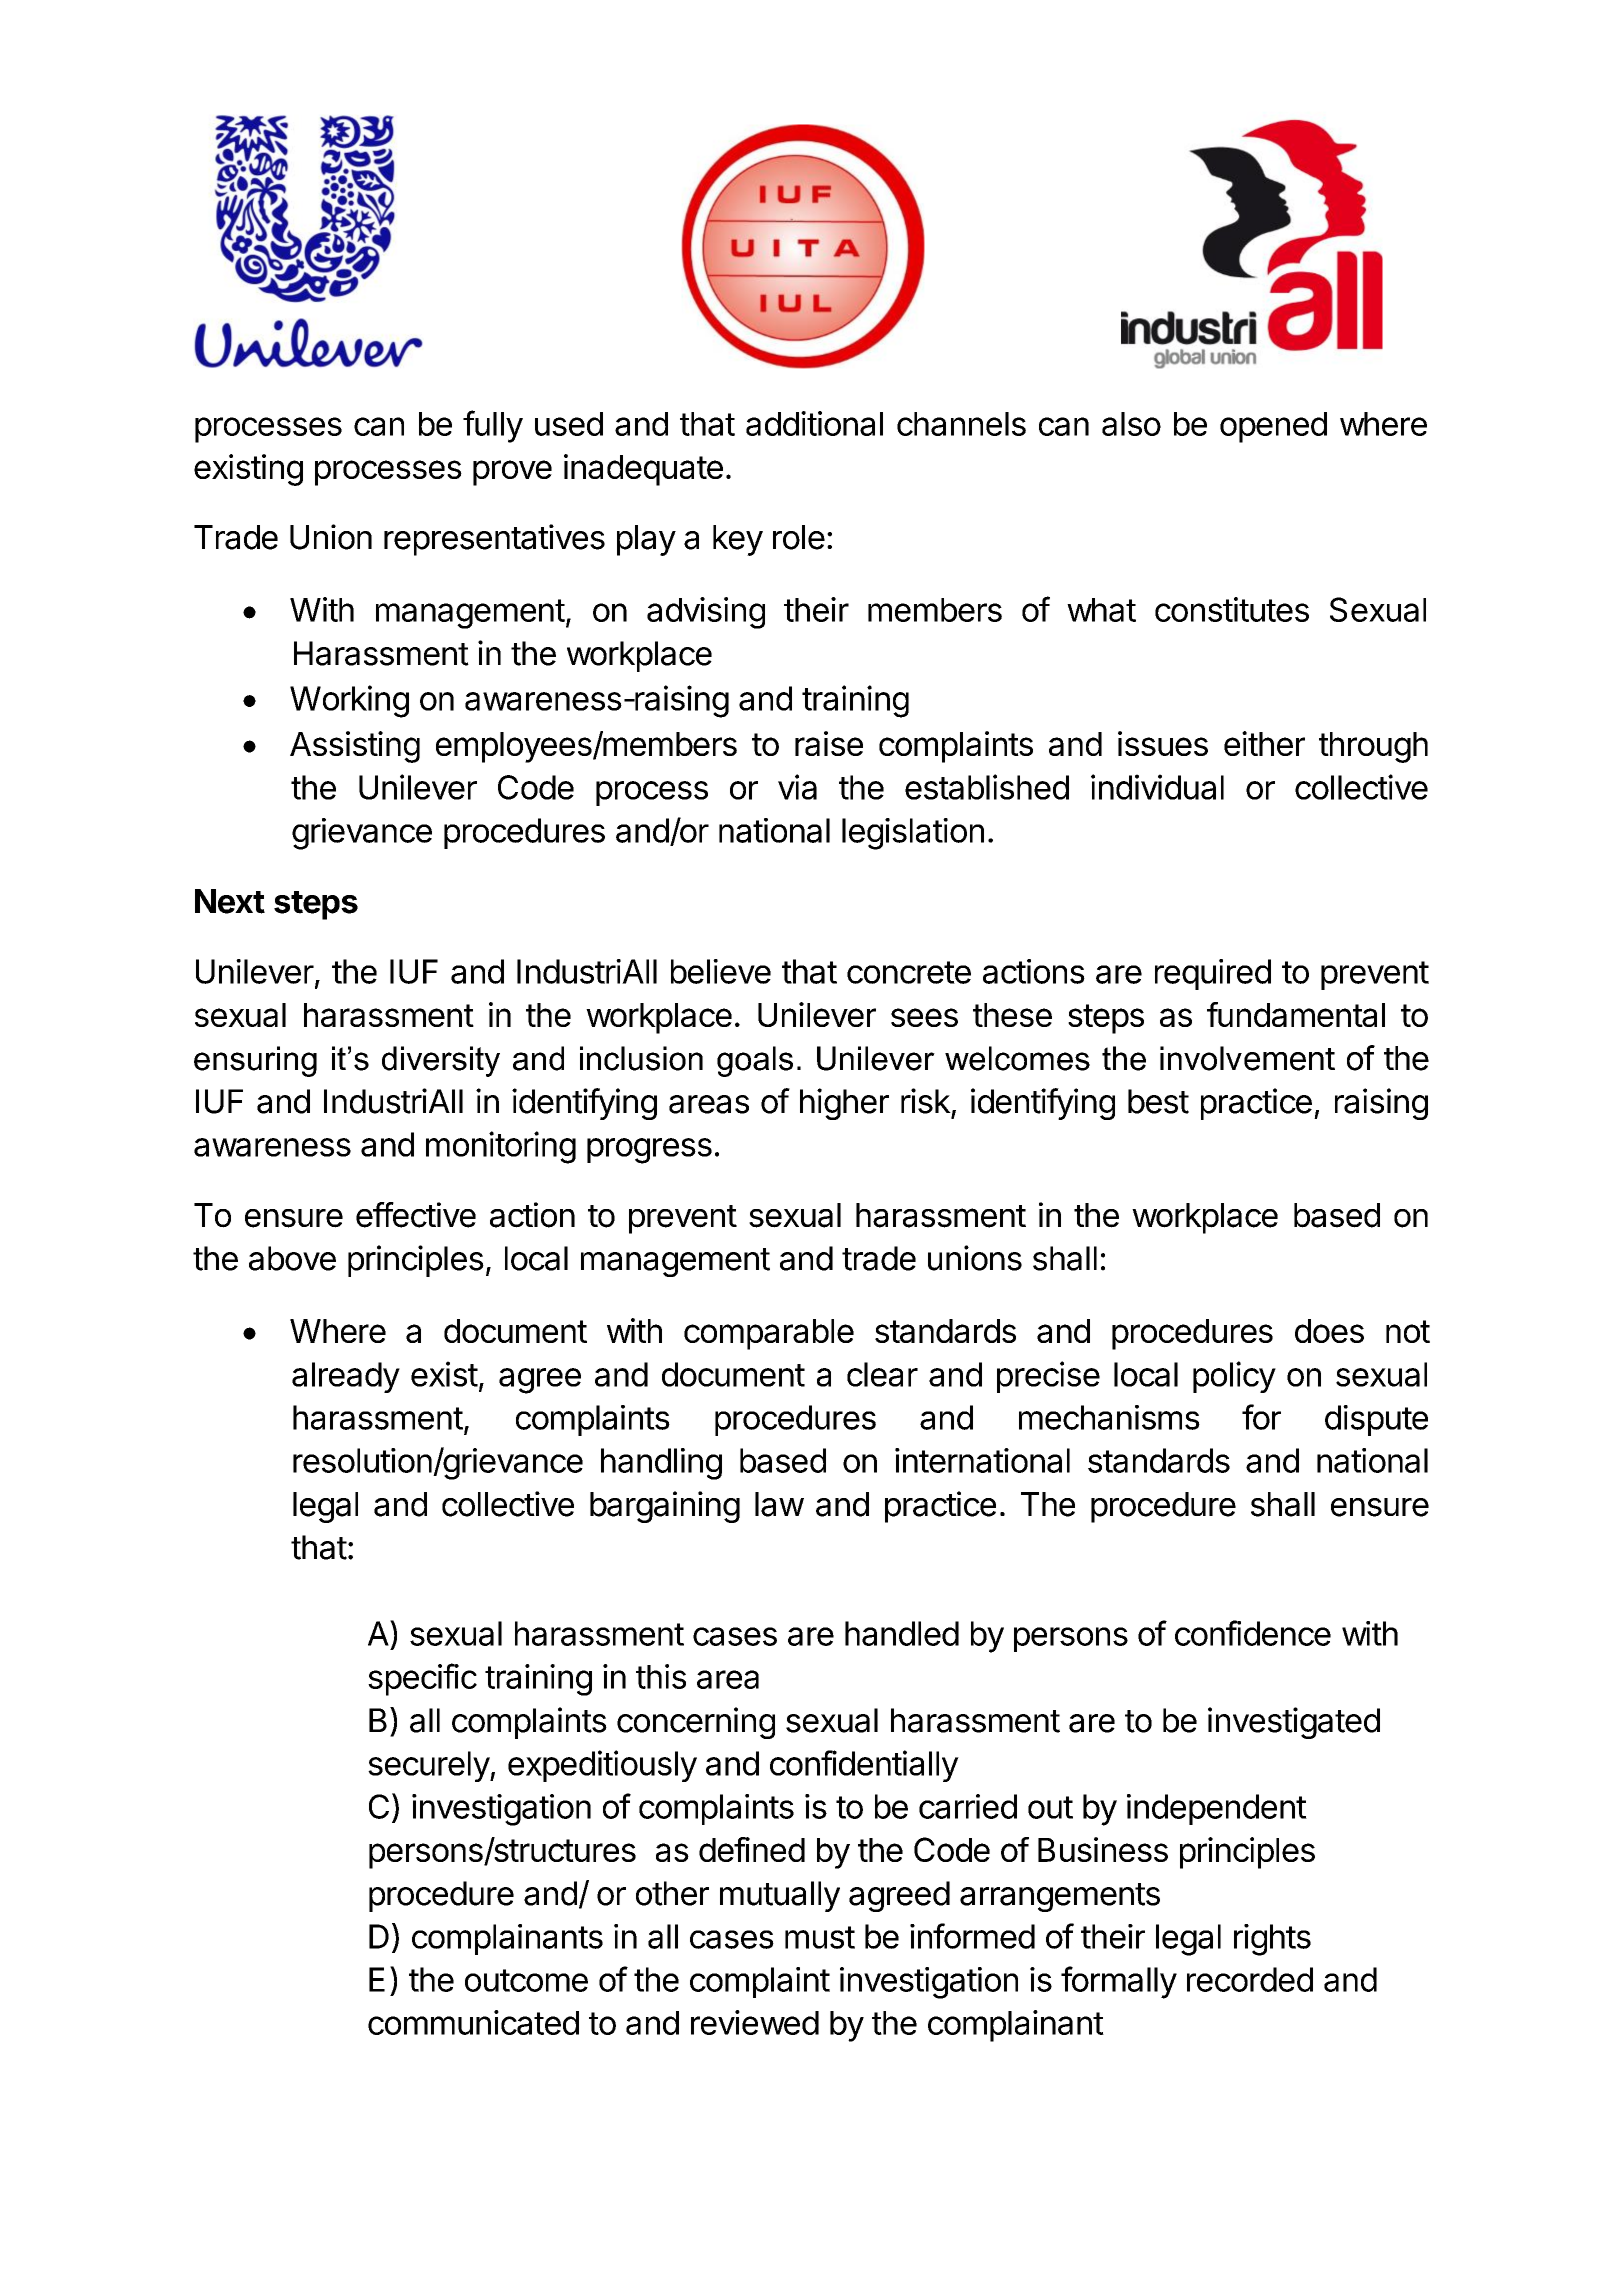 The height and width of the image is (2294, 1622). What do you see at coordinates (820, 1937) in the image?
I see `must` at bounding box center [820, 1937].
